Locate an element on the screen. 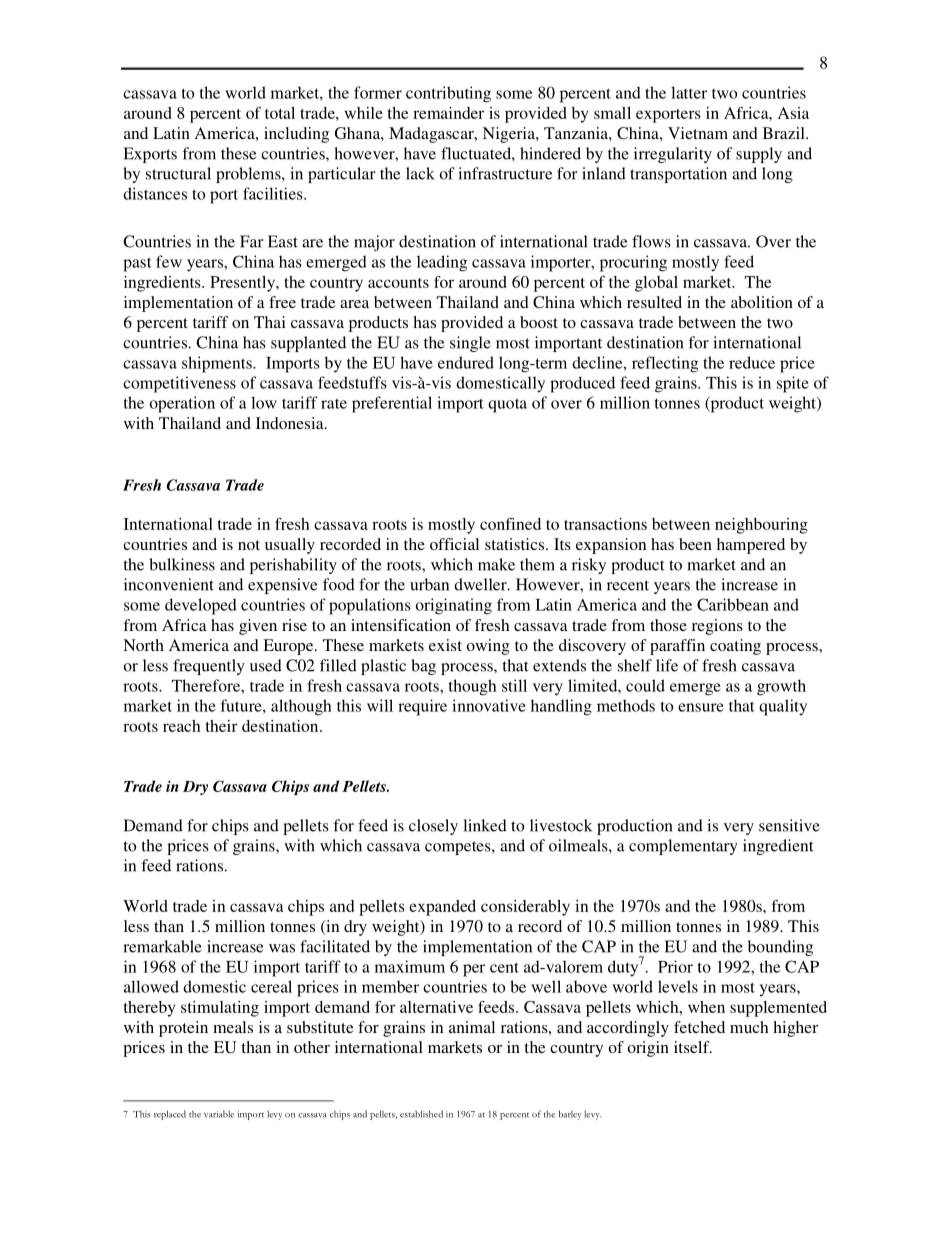 The height and width of the screenshot is (1233, 952). developed is located at coordinates (201, 606).
